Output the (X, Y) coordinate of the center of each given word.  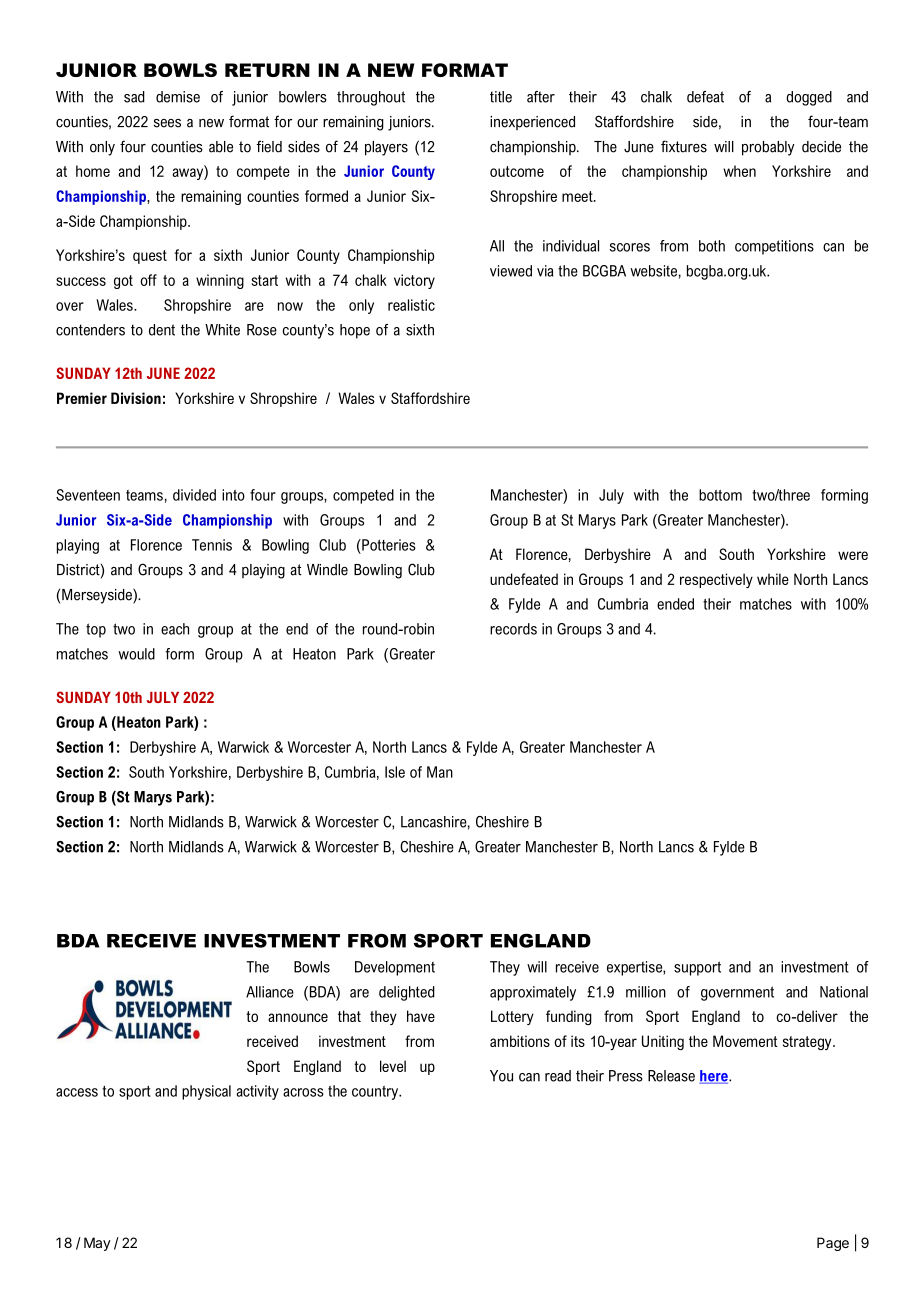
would (136, 654)
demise (178, 97)
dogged (809, 98)
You (501, 1076)
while (773, 579)
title (501, 97)
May (97, 1244)
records (513, 629)
